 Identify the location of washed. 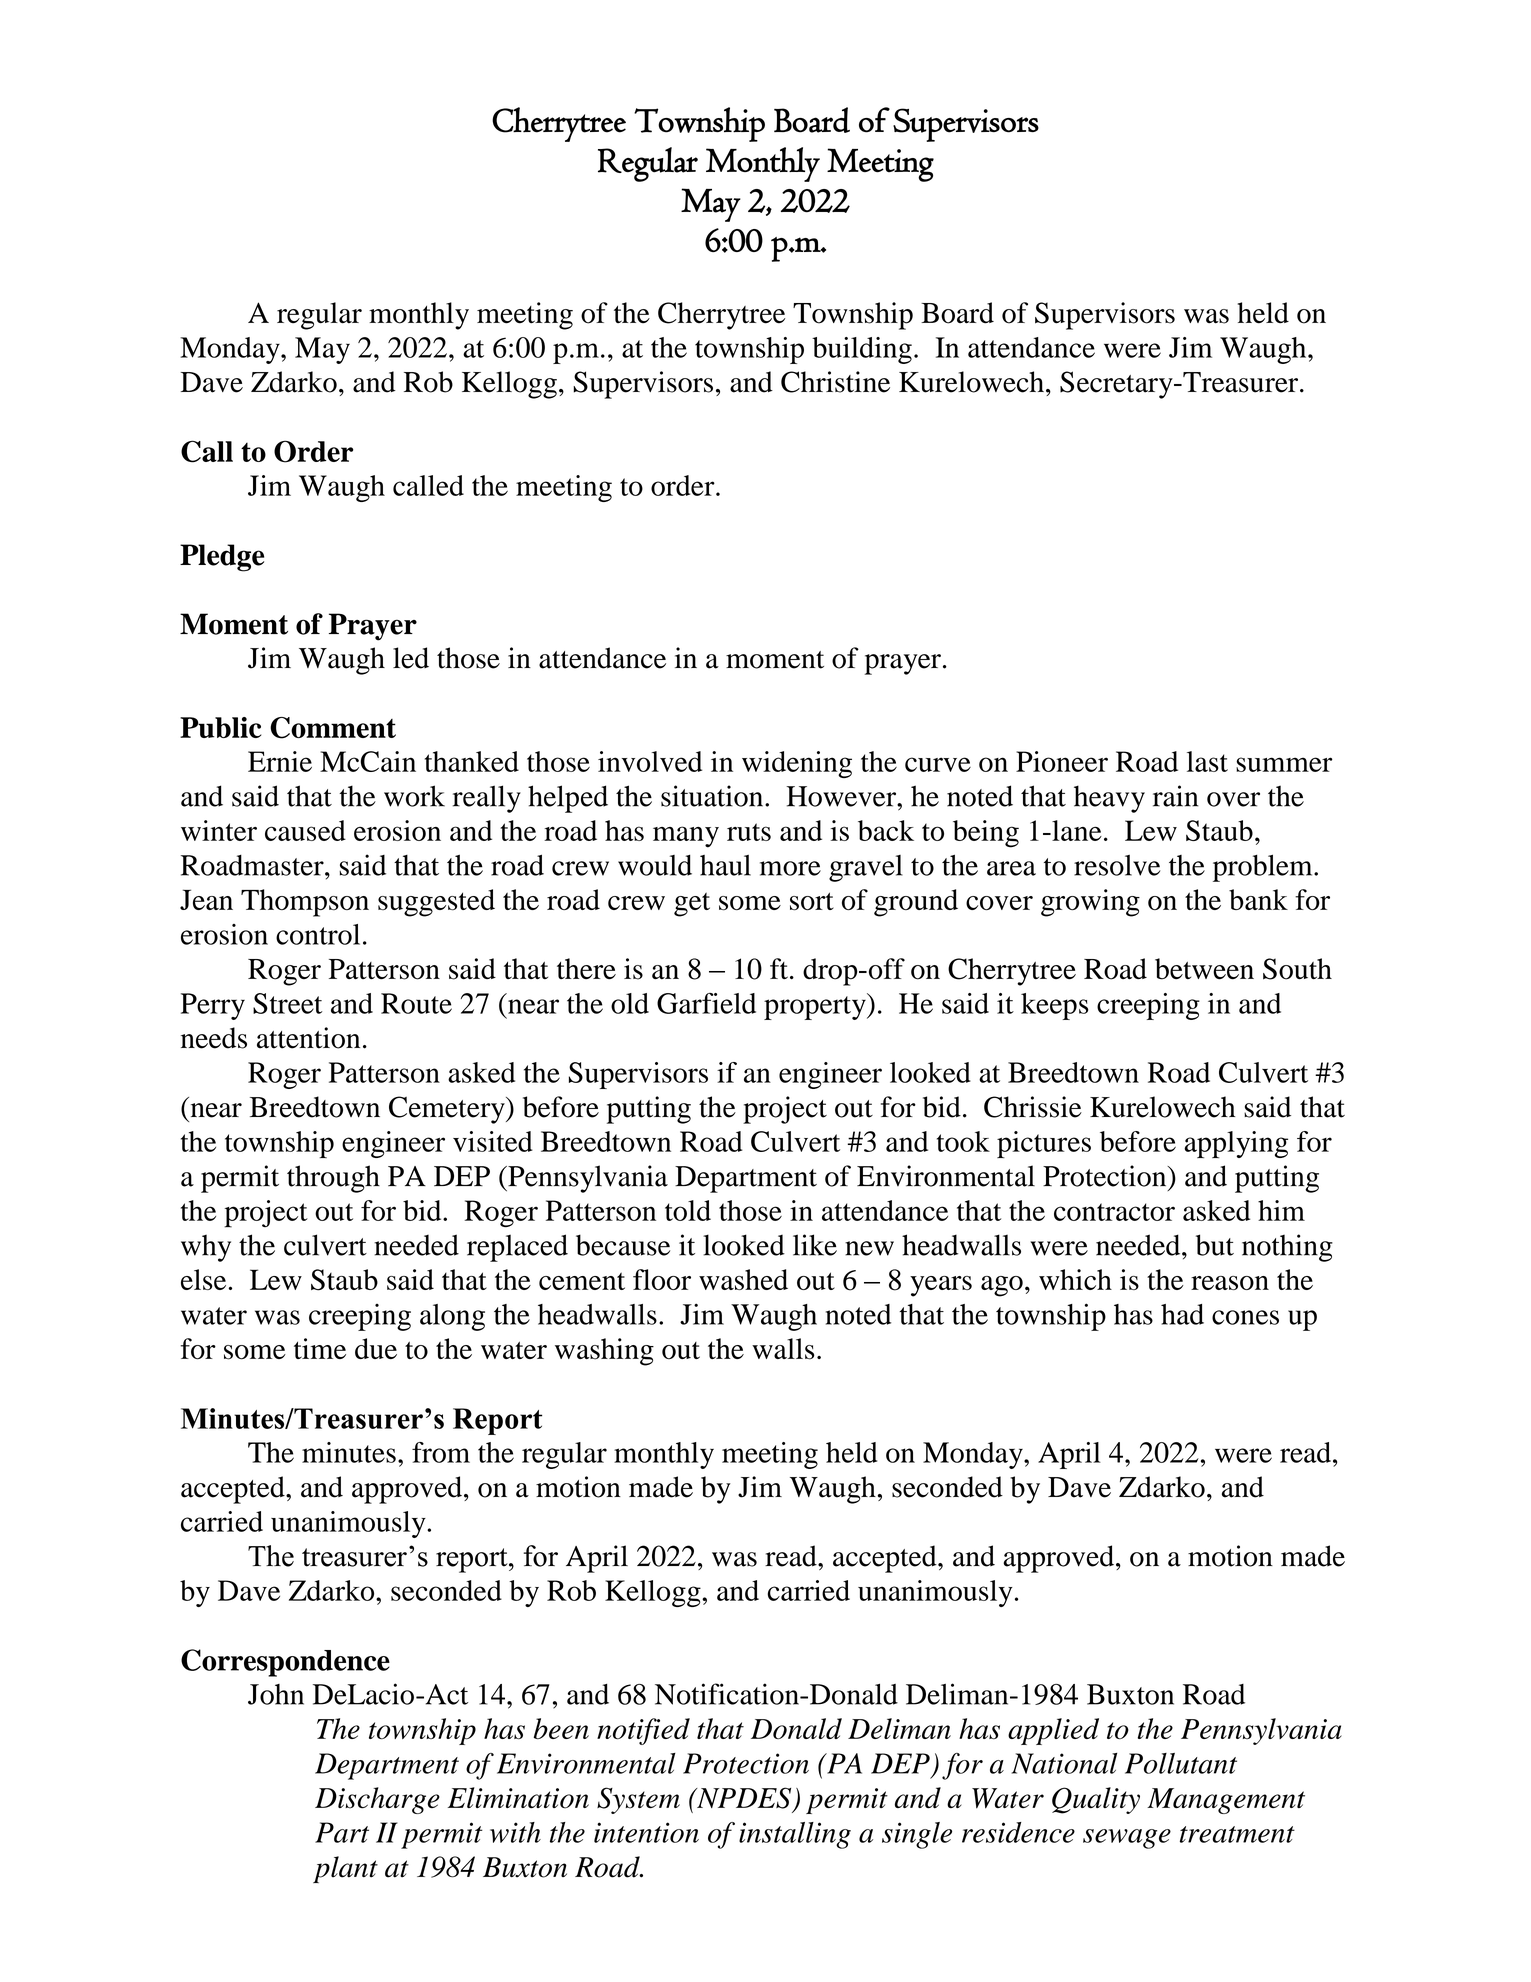
(743, 1279).
